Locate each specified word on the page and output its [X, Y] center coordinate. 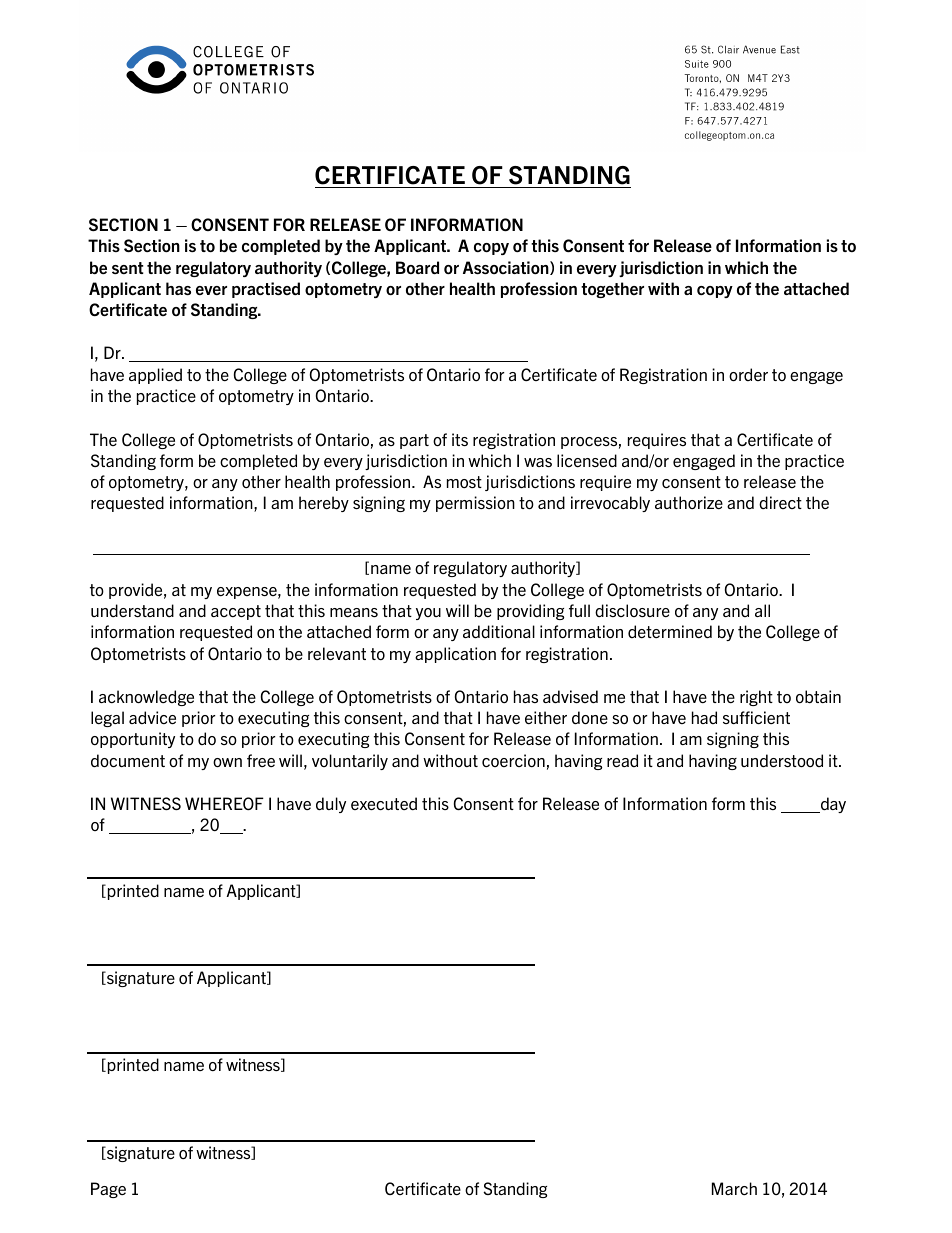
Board [417, 267]
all [762, 610]
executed [384, 803]
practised [266, 290]
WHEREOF [224, 803]
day [832, 805]
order [748, 374]
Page [108, 1190]
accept [236, 612]
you [428, 614]
